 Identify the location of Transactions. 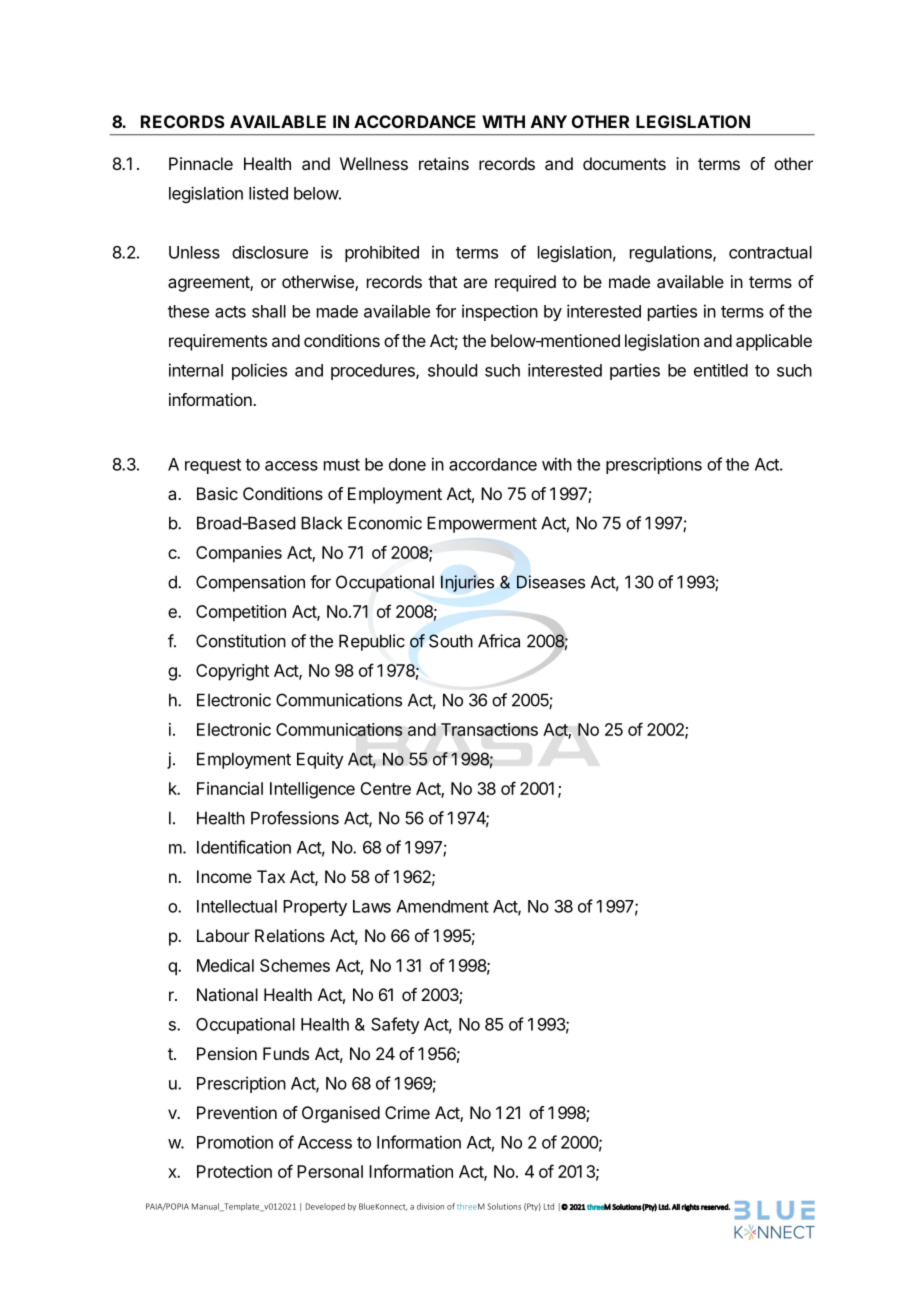
(489, 729).
